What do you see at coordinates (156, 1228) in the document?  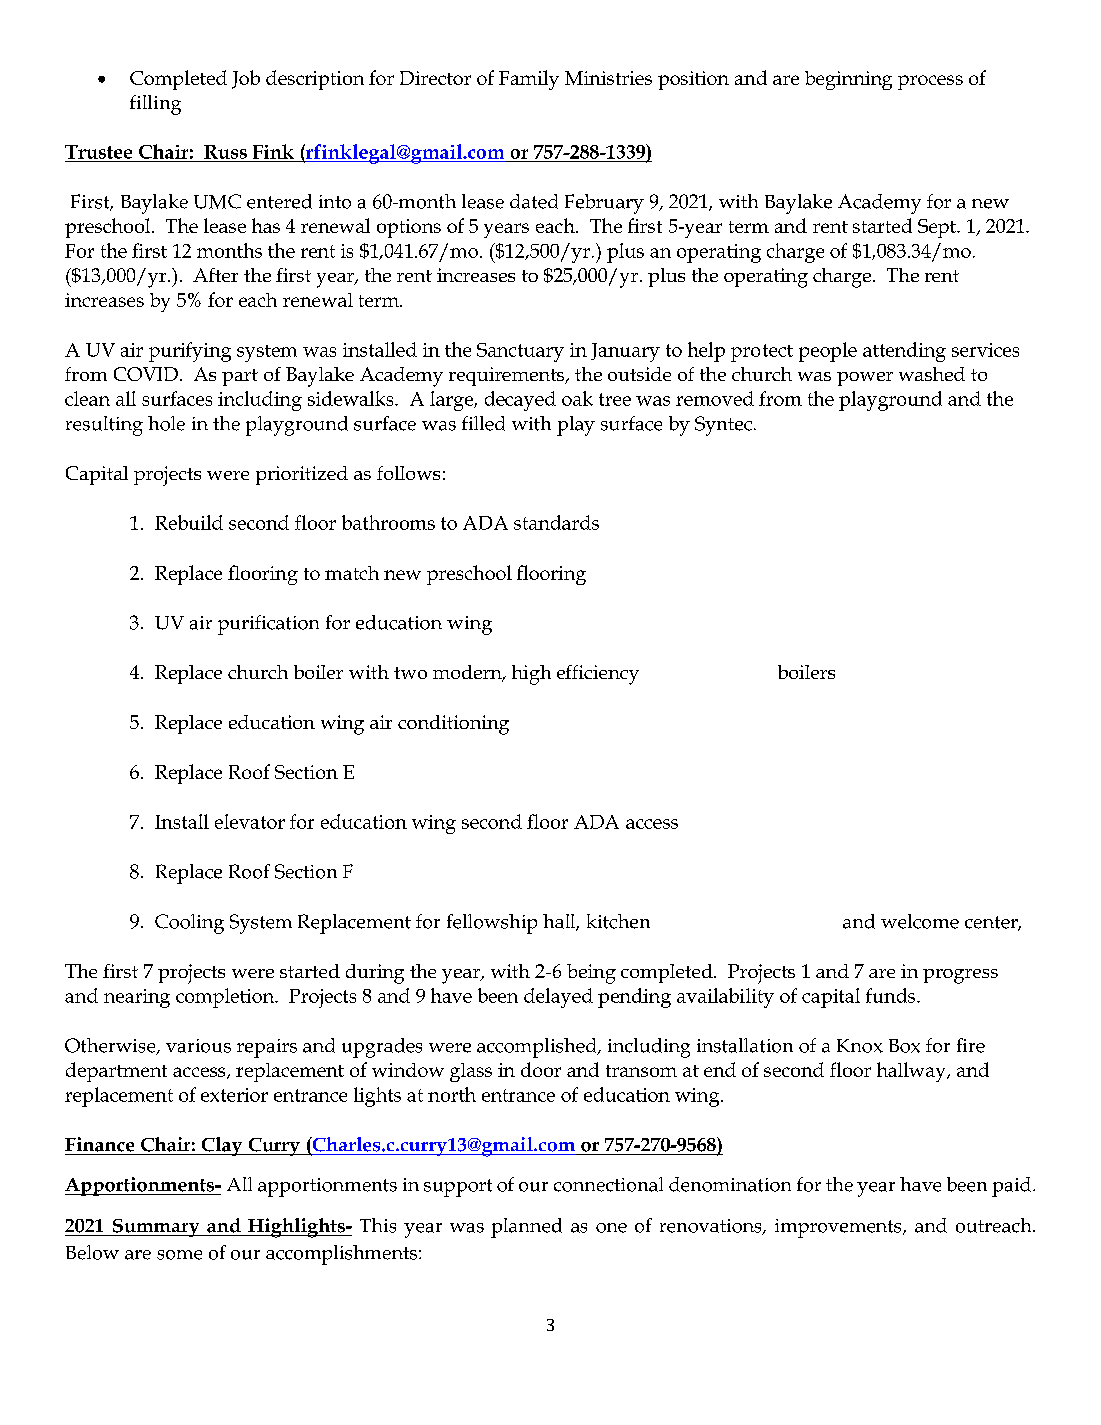 I see `Summary` at bounding box center [156, 1228].
